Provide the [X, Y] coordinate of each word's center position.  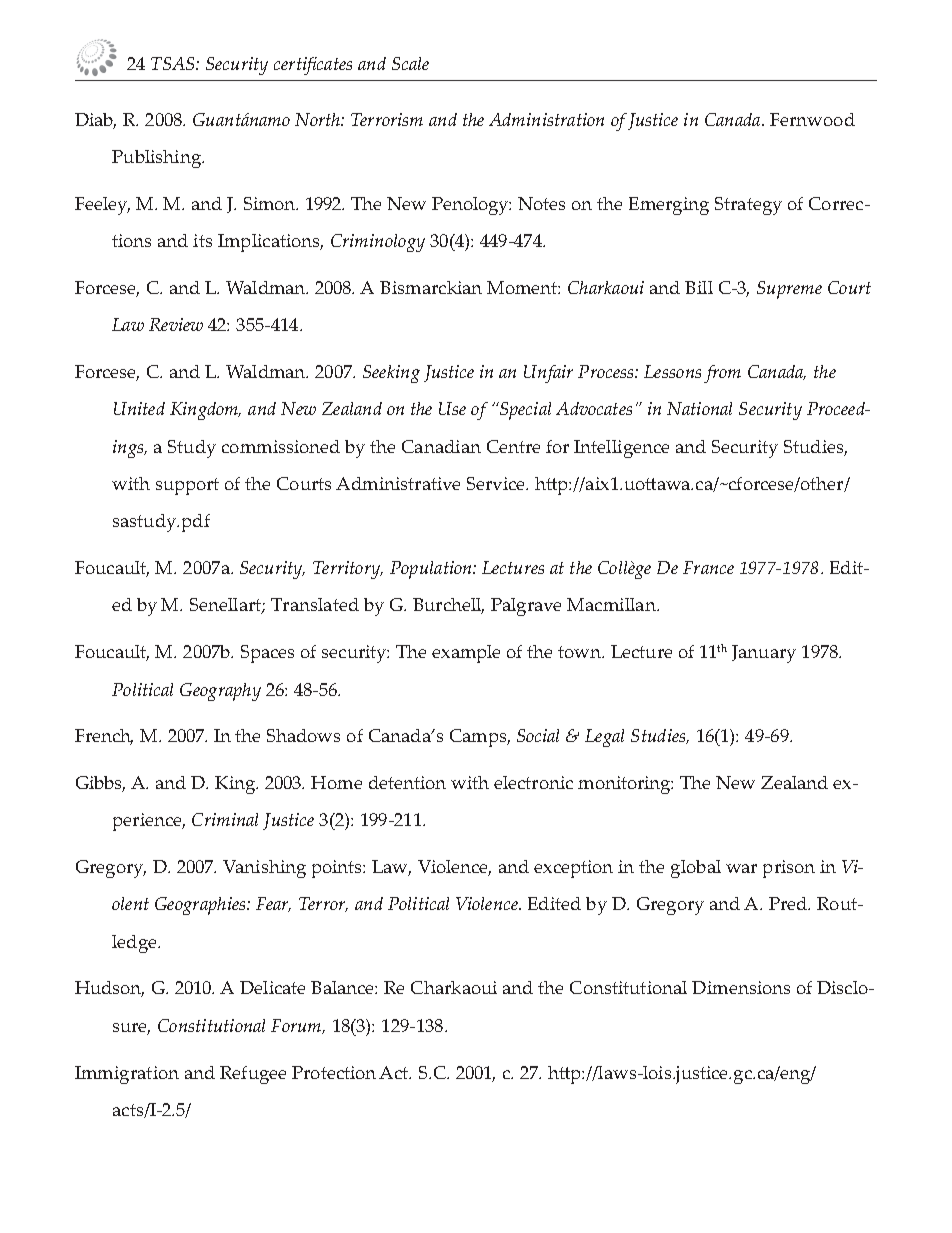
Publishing [157, 159]
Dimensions [741, 987]
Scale [410, 63]
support [187, 486]
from [722, 374]
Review [176, 324]
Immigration [127, 1075]
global [696, 869]
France [708, 567]
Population [432, 570]
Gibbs [100, 784]
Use [452, 408]
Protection [334, 1072]
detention [407, 782]
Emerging [669, 206]
